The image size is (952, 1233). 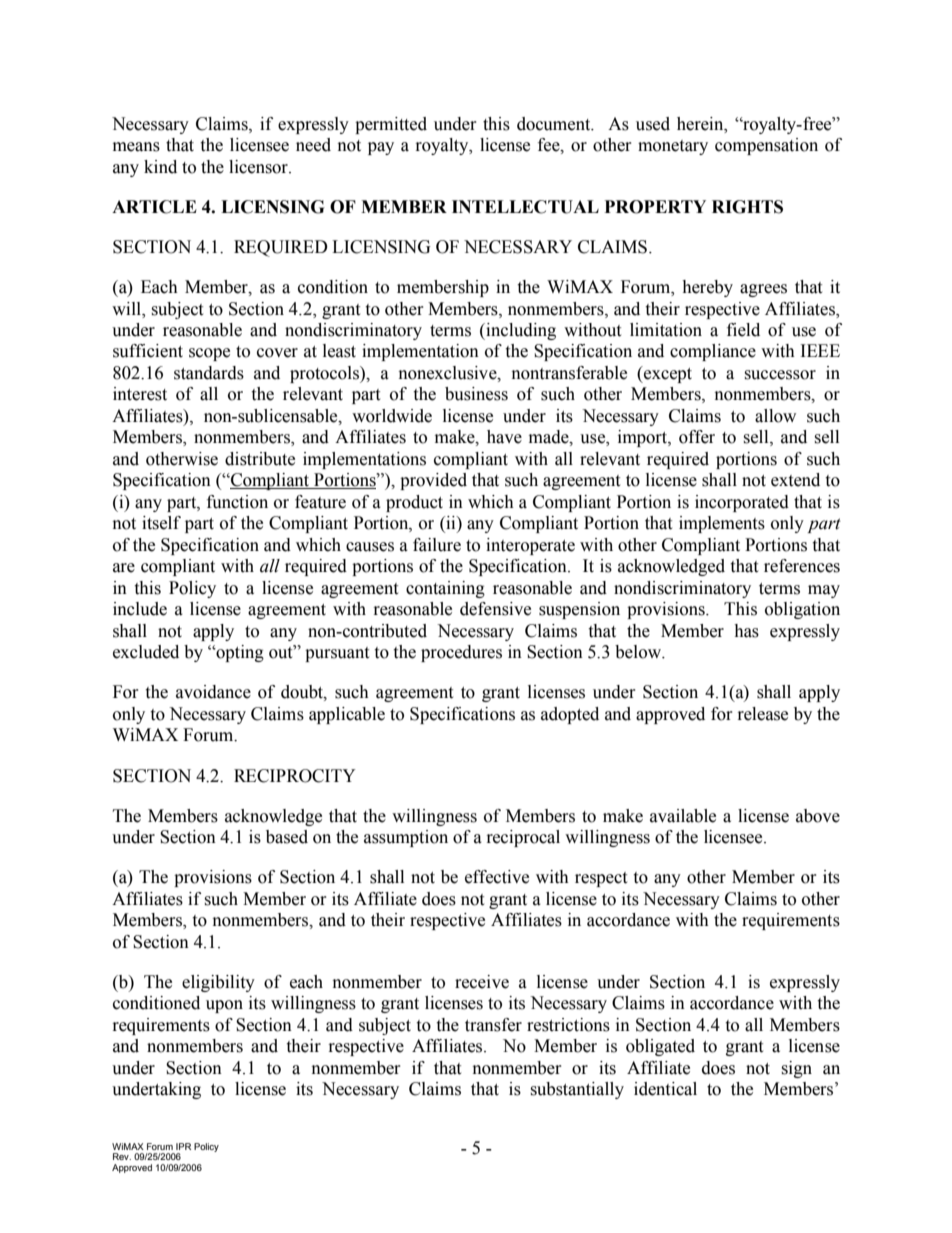 I want to click on opting, so click(x=239, y=653).
